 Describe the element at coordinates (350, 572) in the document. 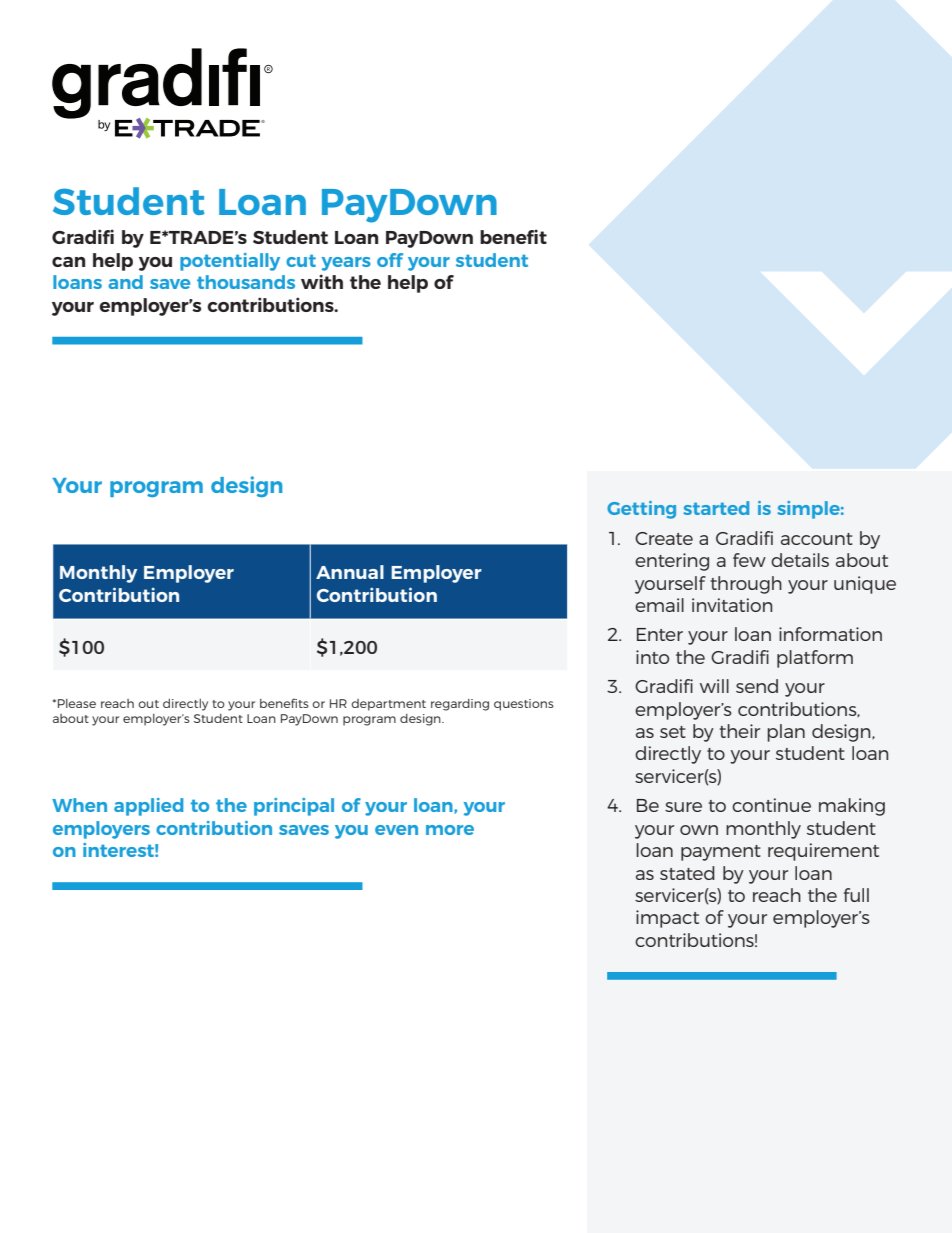

I see `Annual` at that location.
